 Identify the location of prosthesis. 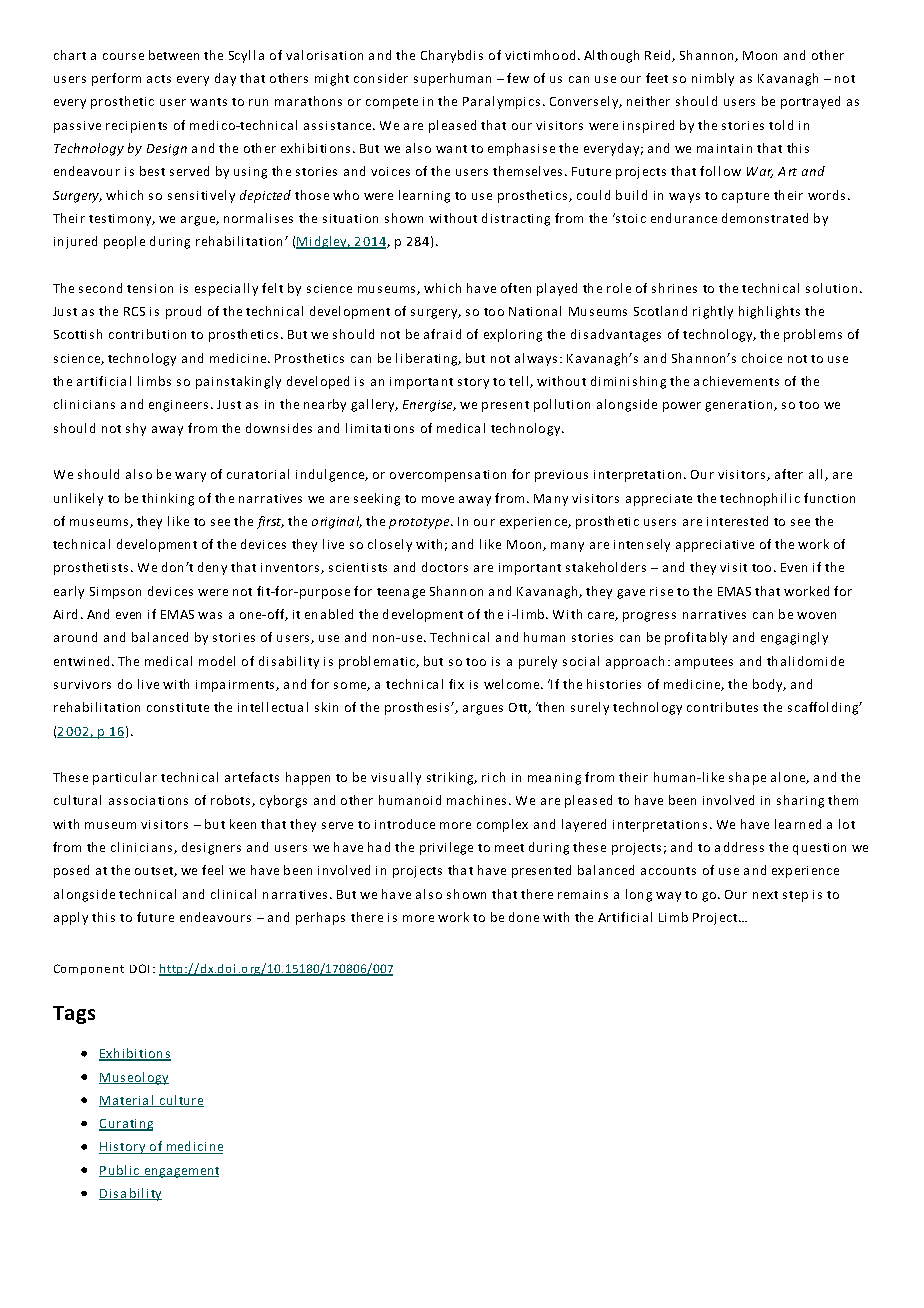
(418, 708).
